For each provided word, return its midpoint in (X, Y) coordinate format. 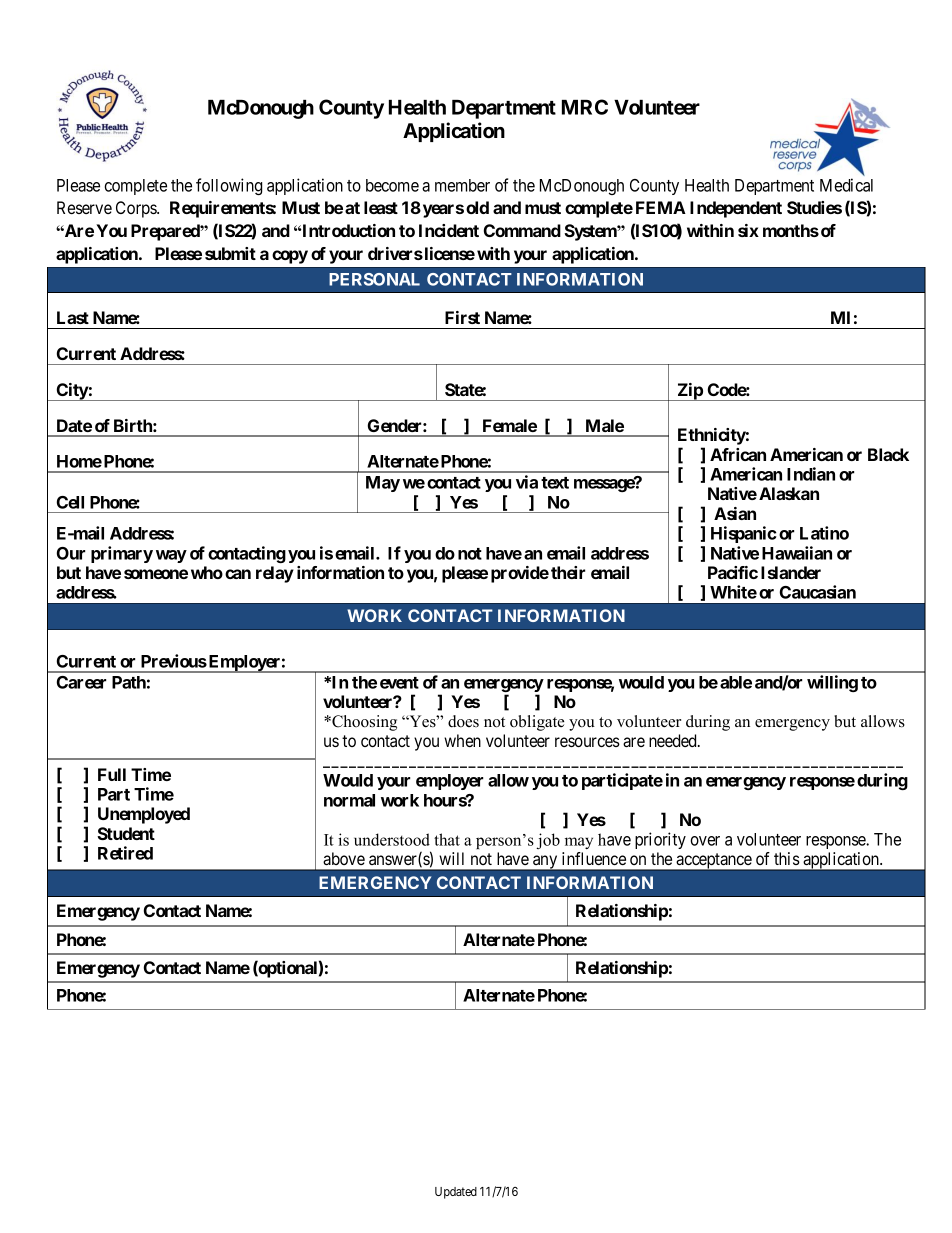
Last (73, 317)
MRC (585, 107)
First (462, 317)
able (736, 682)
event (399, 683)
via (527, 482)
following (229, 186)
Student (126, 833)
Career (81, 682)
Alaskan (789, 493)
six (748, 230)
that (447, 839)
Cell (70, 502)
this (787, 858)
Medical (846, 185)
